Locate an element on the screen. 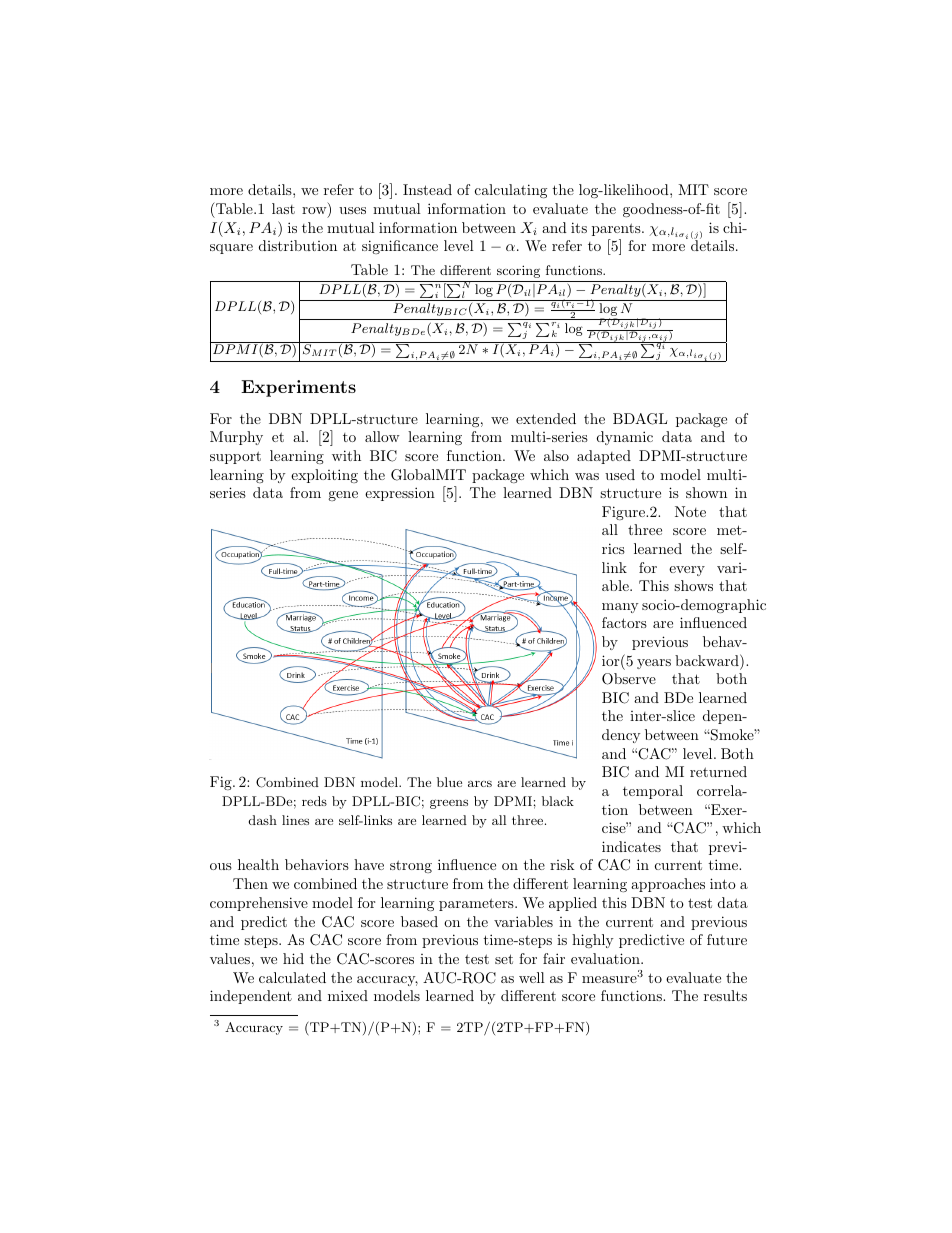 The image size is (952, 1233). results is located at coordinates (725, 995).
